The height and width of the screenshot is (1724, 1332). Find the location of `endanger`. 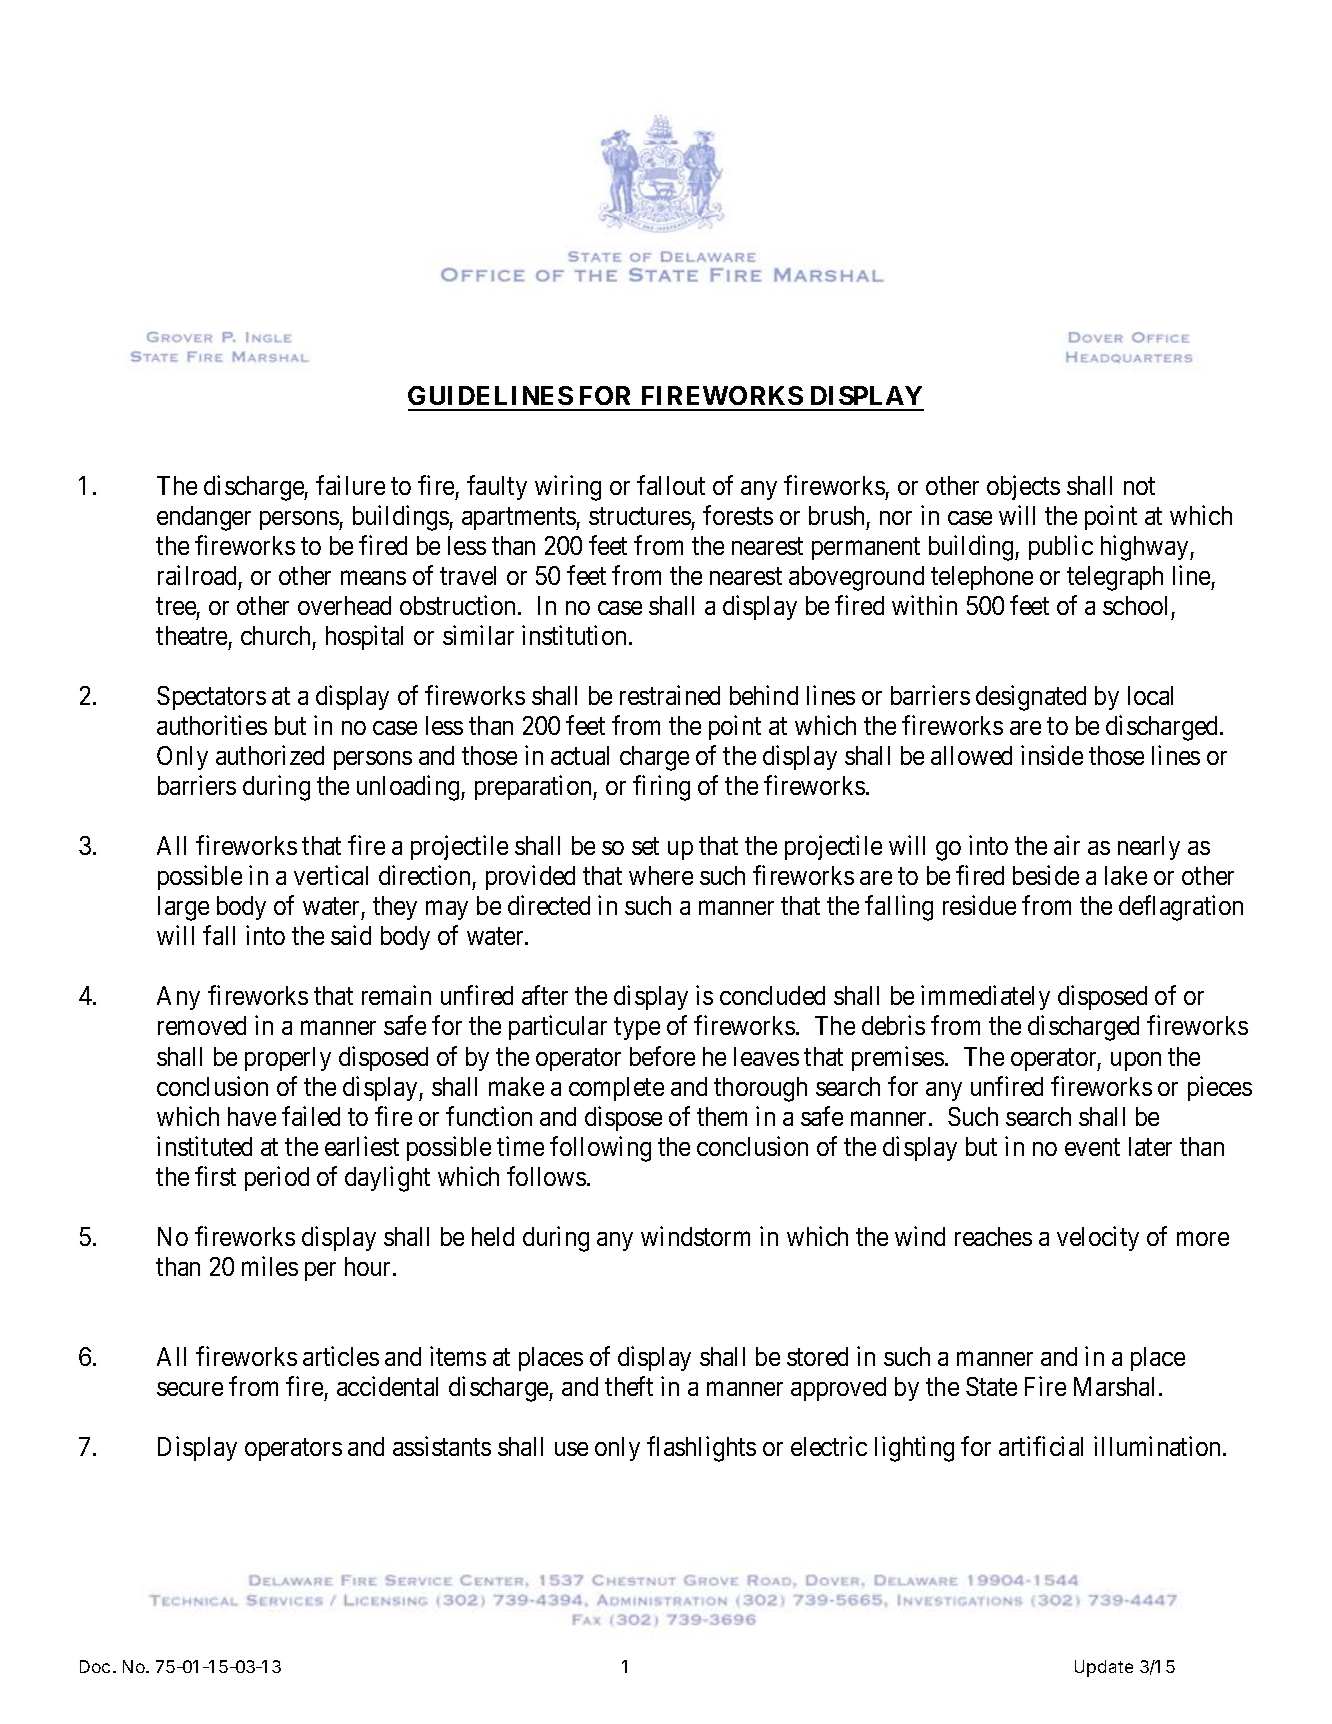

endanger is located at coordinates (204, 518).
